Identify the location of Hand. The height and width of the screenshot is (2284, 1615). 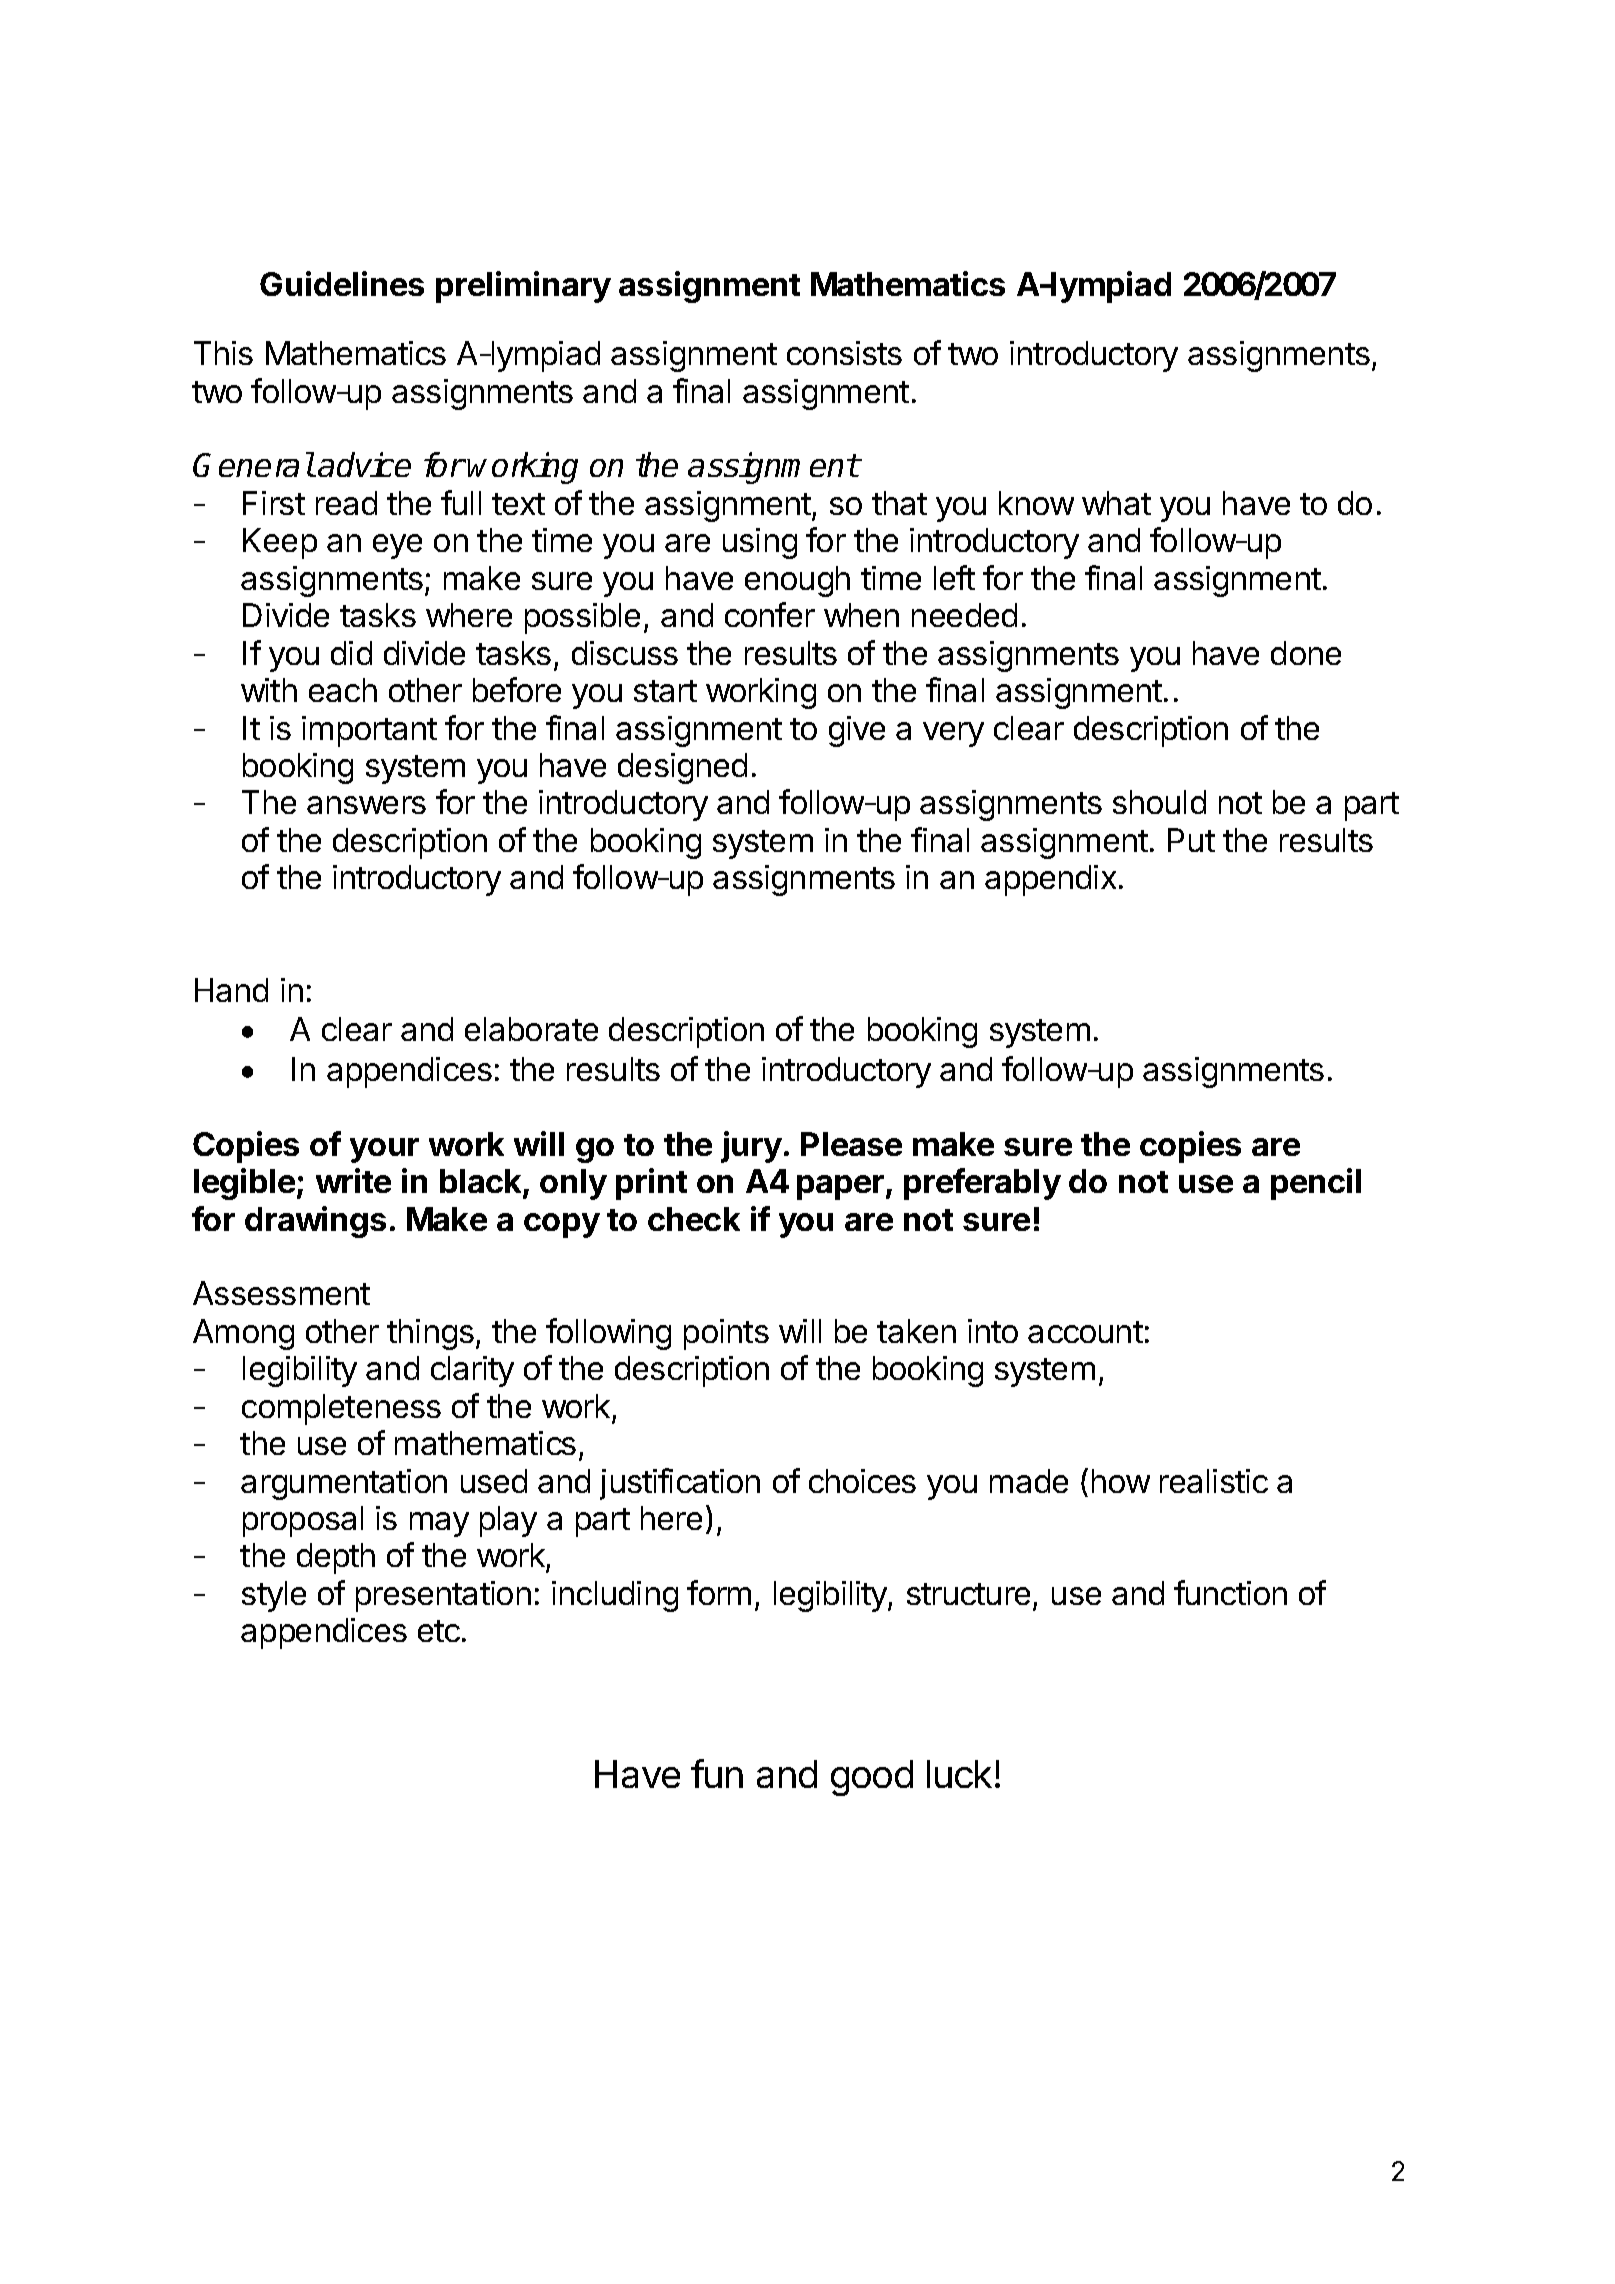
(231, 990).
